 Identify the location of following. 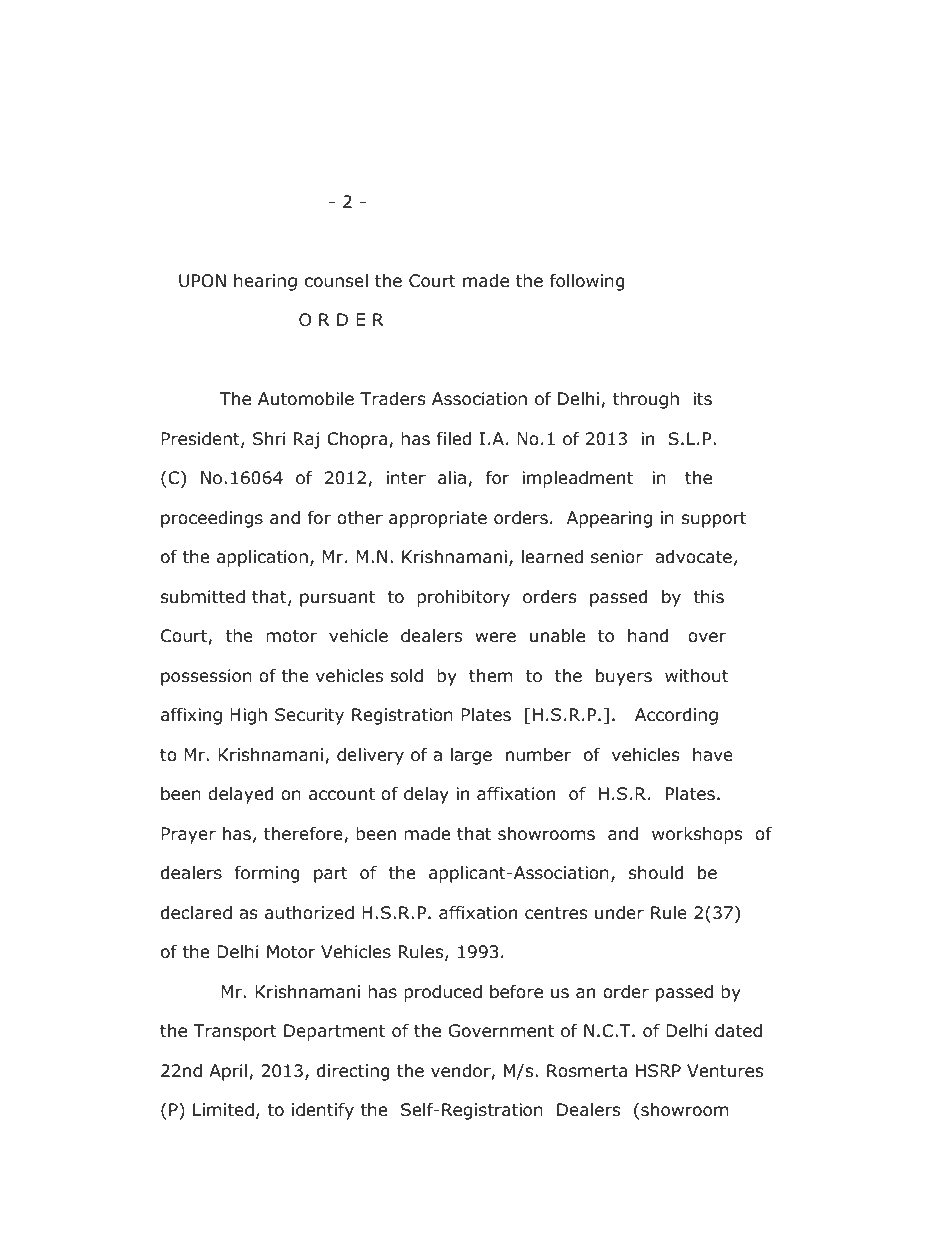
(587, 282).
